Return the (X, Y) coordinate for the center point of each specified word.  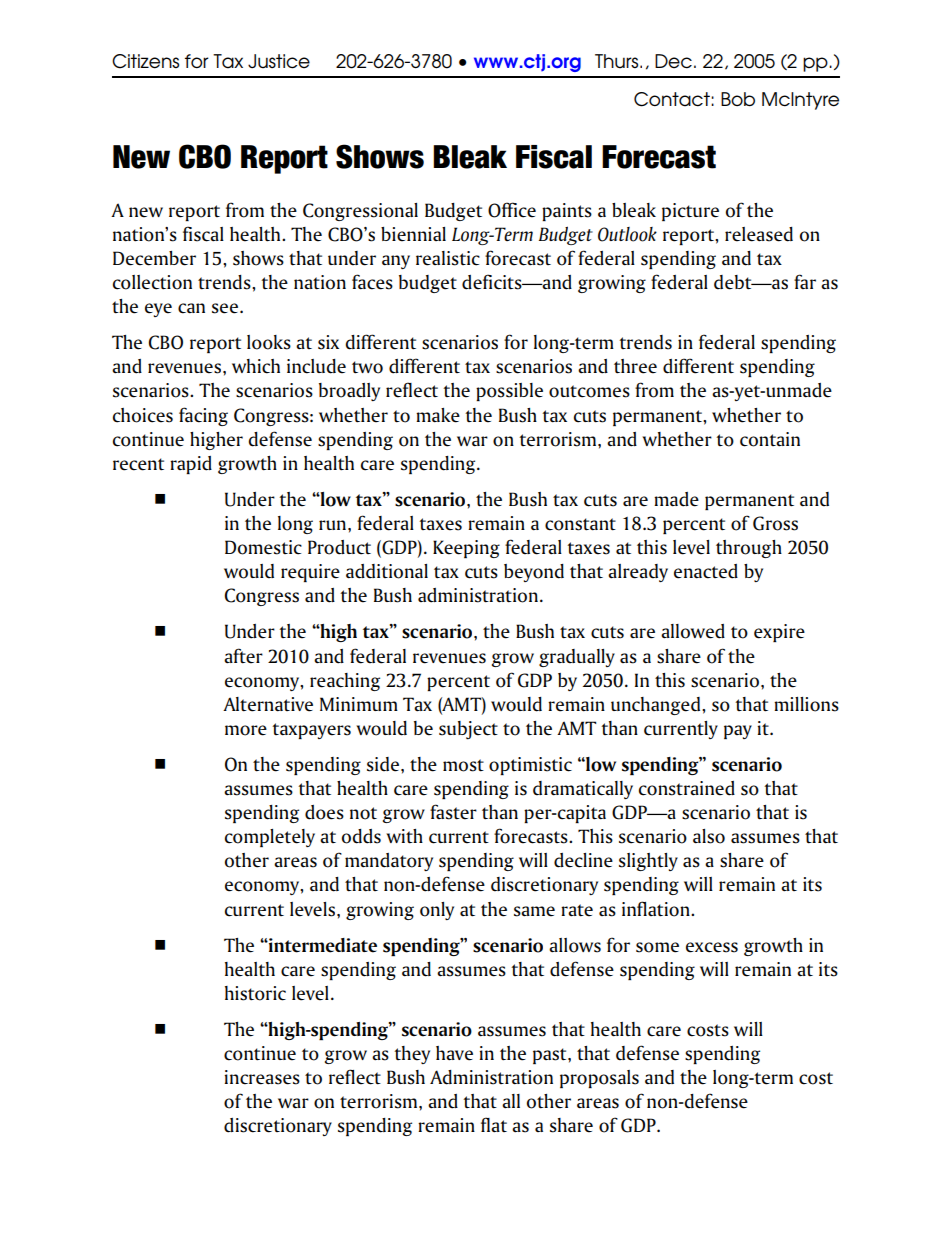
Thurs (618, 61)
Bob (738, 99)
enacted (706, 571)
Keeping (466, 549)
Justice (279, 61)
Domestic (263, 547)
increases (262, 1077)
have (454, 1053)
